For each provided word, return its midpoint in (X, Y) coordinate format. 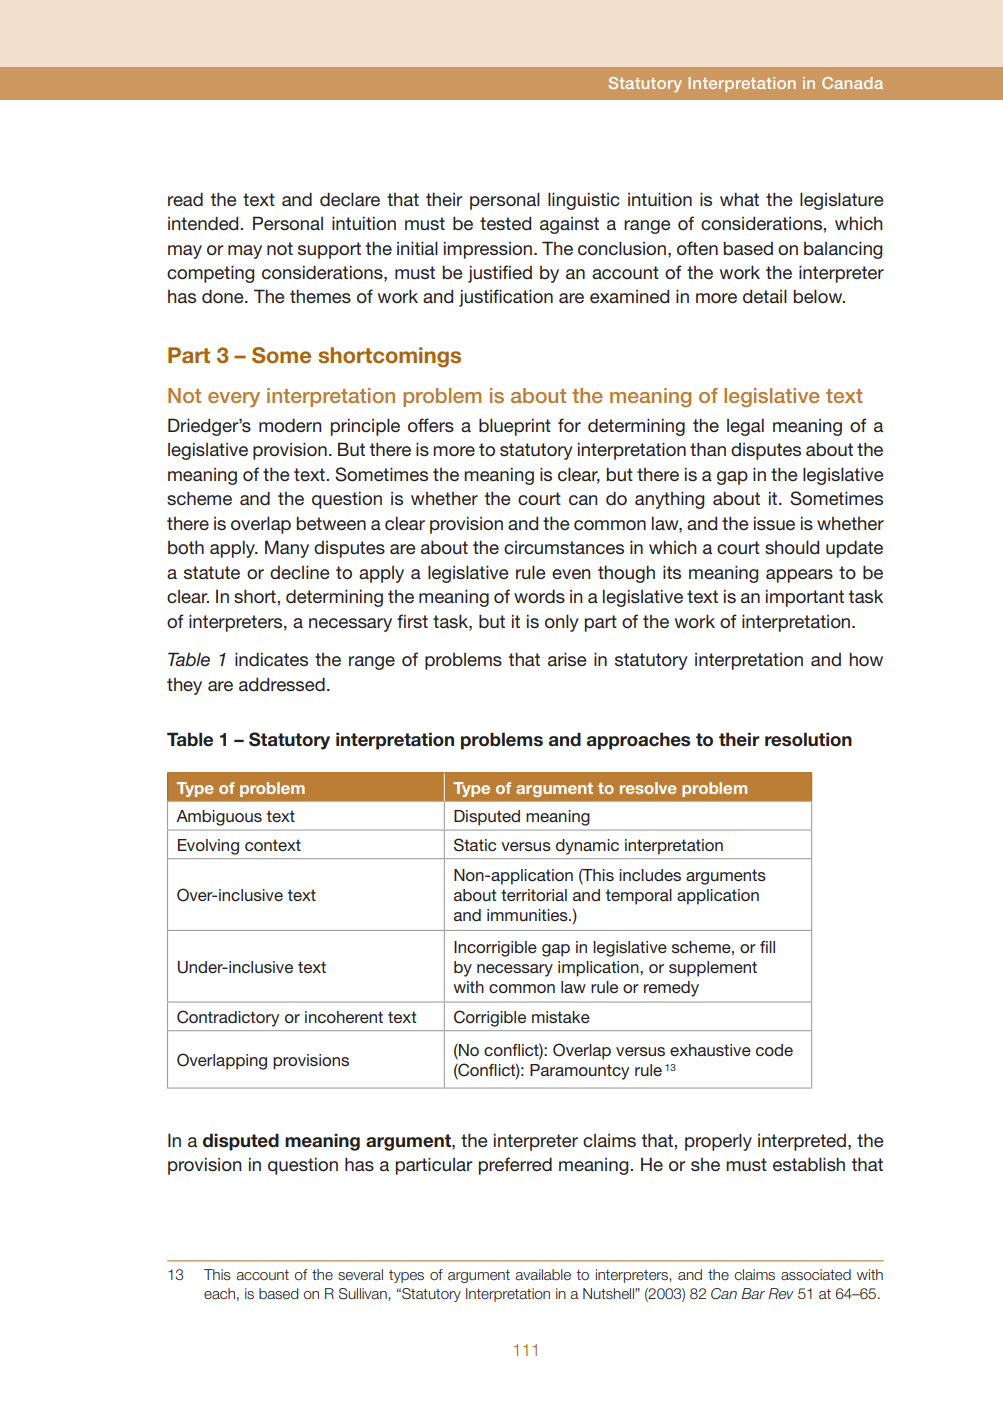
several (360, 1275)
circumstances (564, 548)
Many (287, 549)
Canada (852, 83)
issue (774, 523)
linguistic (584, 201)
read (185, 199)
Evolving (208, 847)
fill (767, 947)
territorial (534, 895)
